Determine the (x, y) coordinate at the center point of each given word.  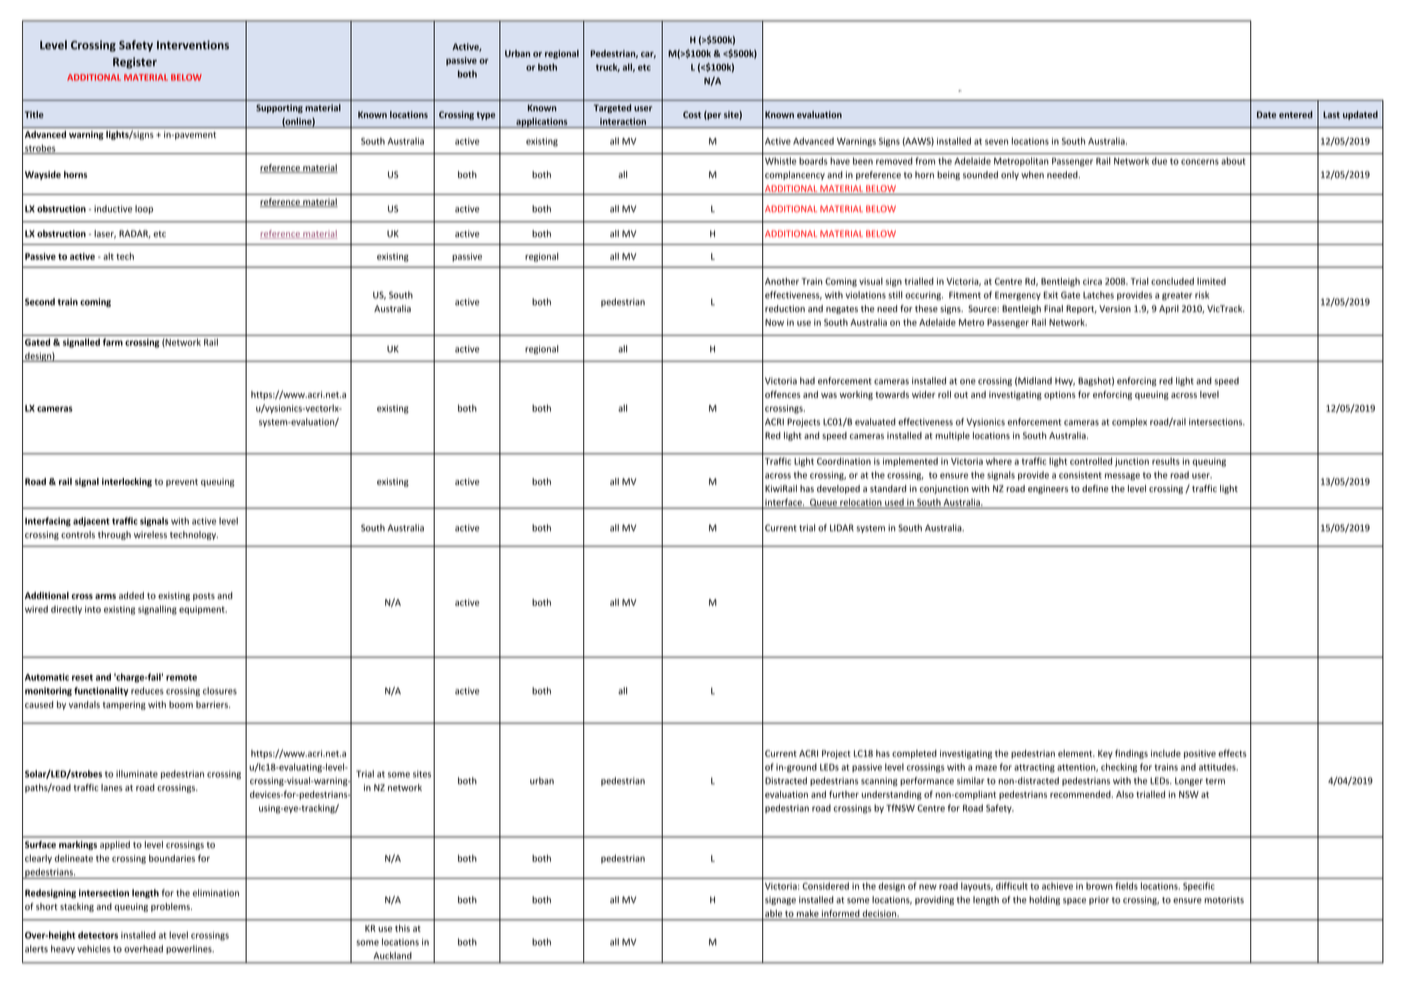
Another (782, 281)
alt (108, 256)
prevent (182, 483)
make (808, 913)
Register (135, 63)
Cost (692, 114)
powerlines (190, 949)
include (1166, 753)
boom (181, 704)
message (1122, 477)
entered (1296, 114)
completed (914, 754)
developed (838, 489)
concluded (1172, 281)
